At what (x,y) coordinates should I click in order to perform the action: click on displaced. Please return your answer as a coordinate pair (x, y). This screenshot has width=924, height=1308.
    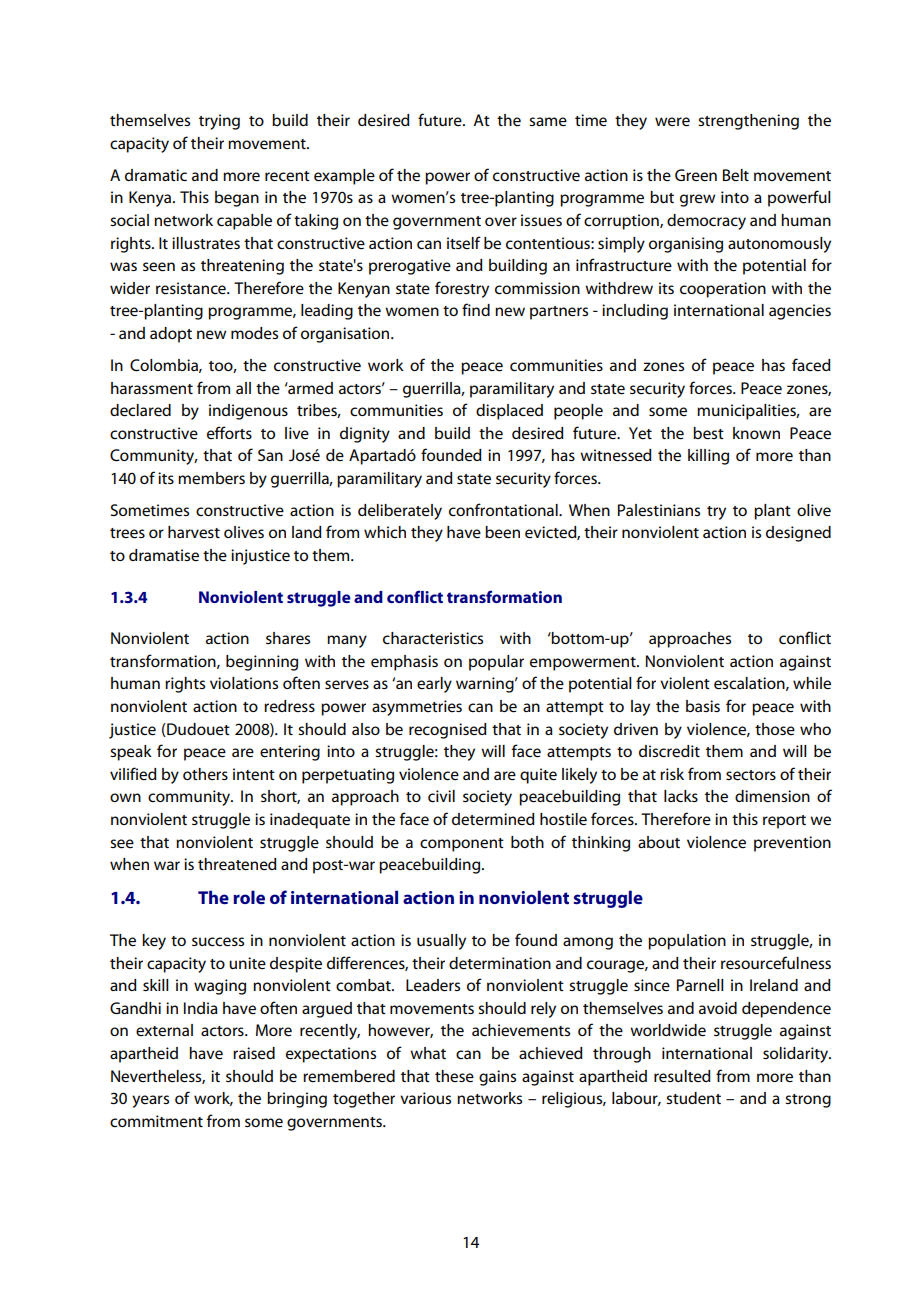
    Looking at the image, I should click on (509, 412).
